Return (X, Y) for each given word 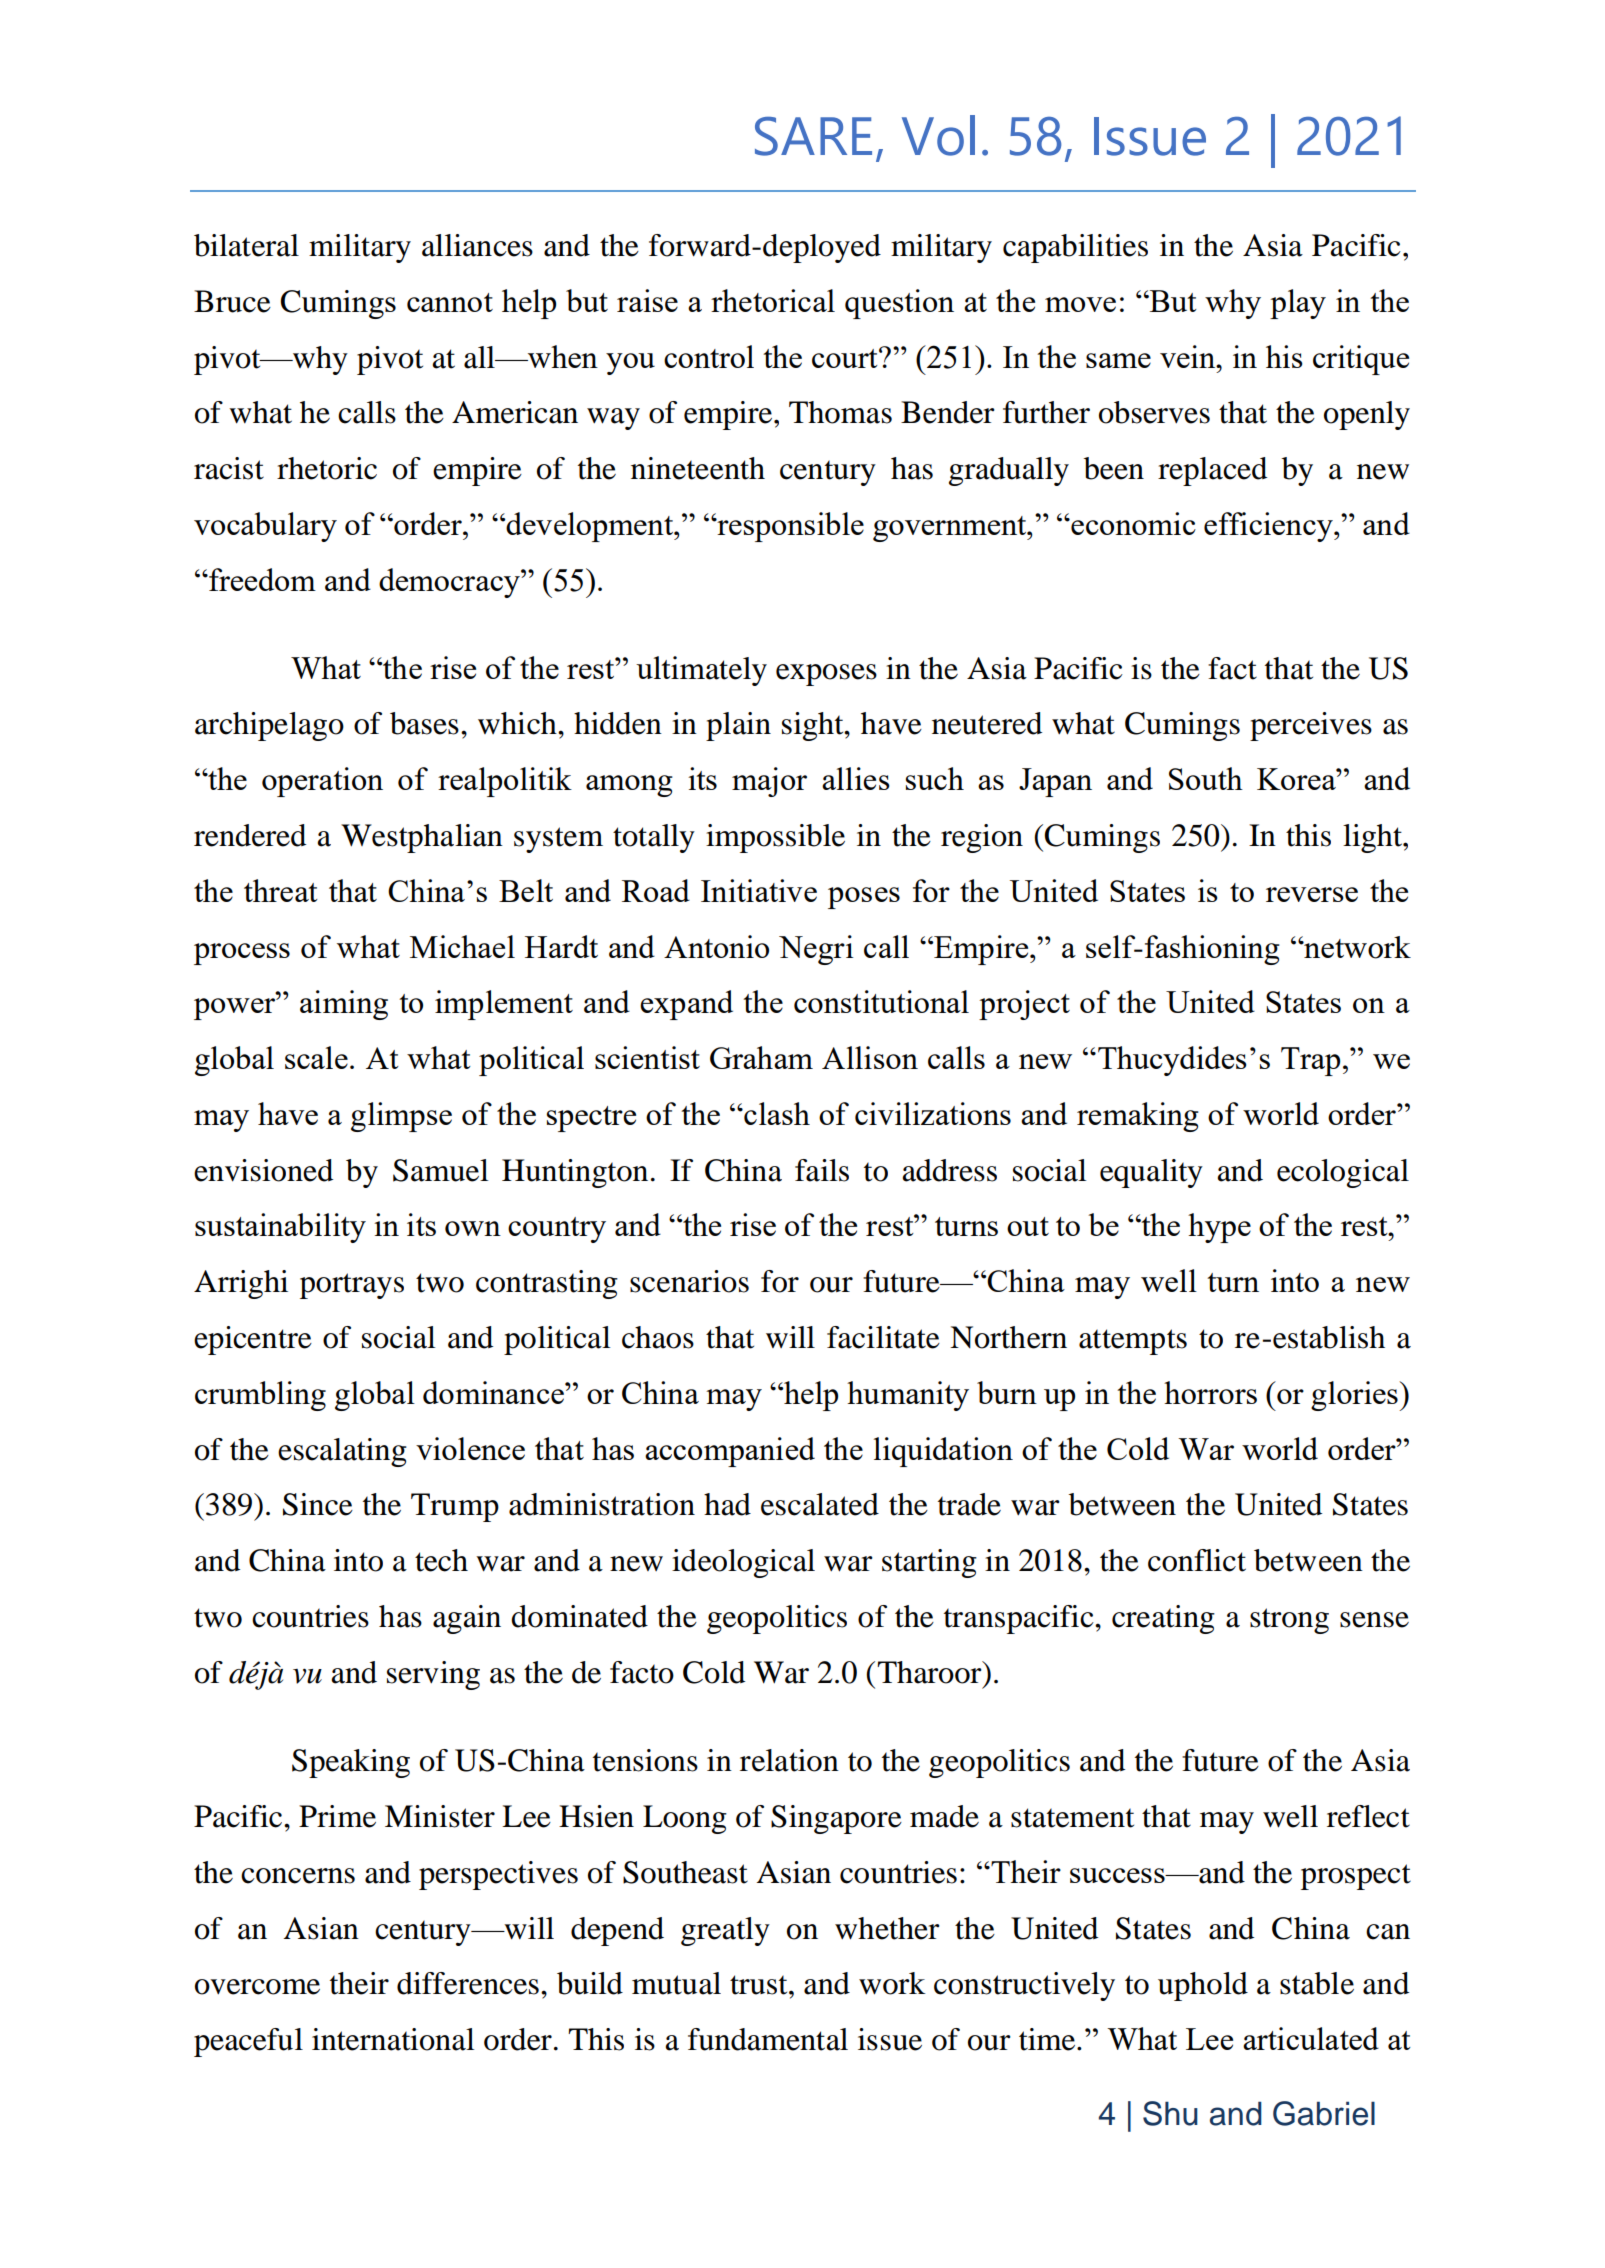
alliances (477, 245)
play (1298, 304)
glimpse (401, 1117)
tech (441, 1560)
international (393, 2039)
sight (814, 726)
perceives (1311, 726)
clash (776, 1113)
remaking (1138, 1117)
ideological (743, 1563)
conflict (1197, 1560)
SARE (813, 136)
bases (424, 723)
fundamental (768, 2039)
